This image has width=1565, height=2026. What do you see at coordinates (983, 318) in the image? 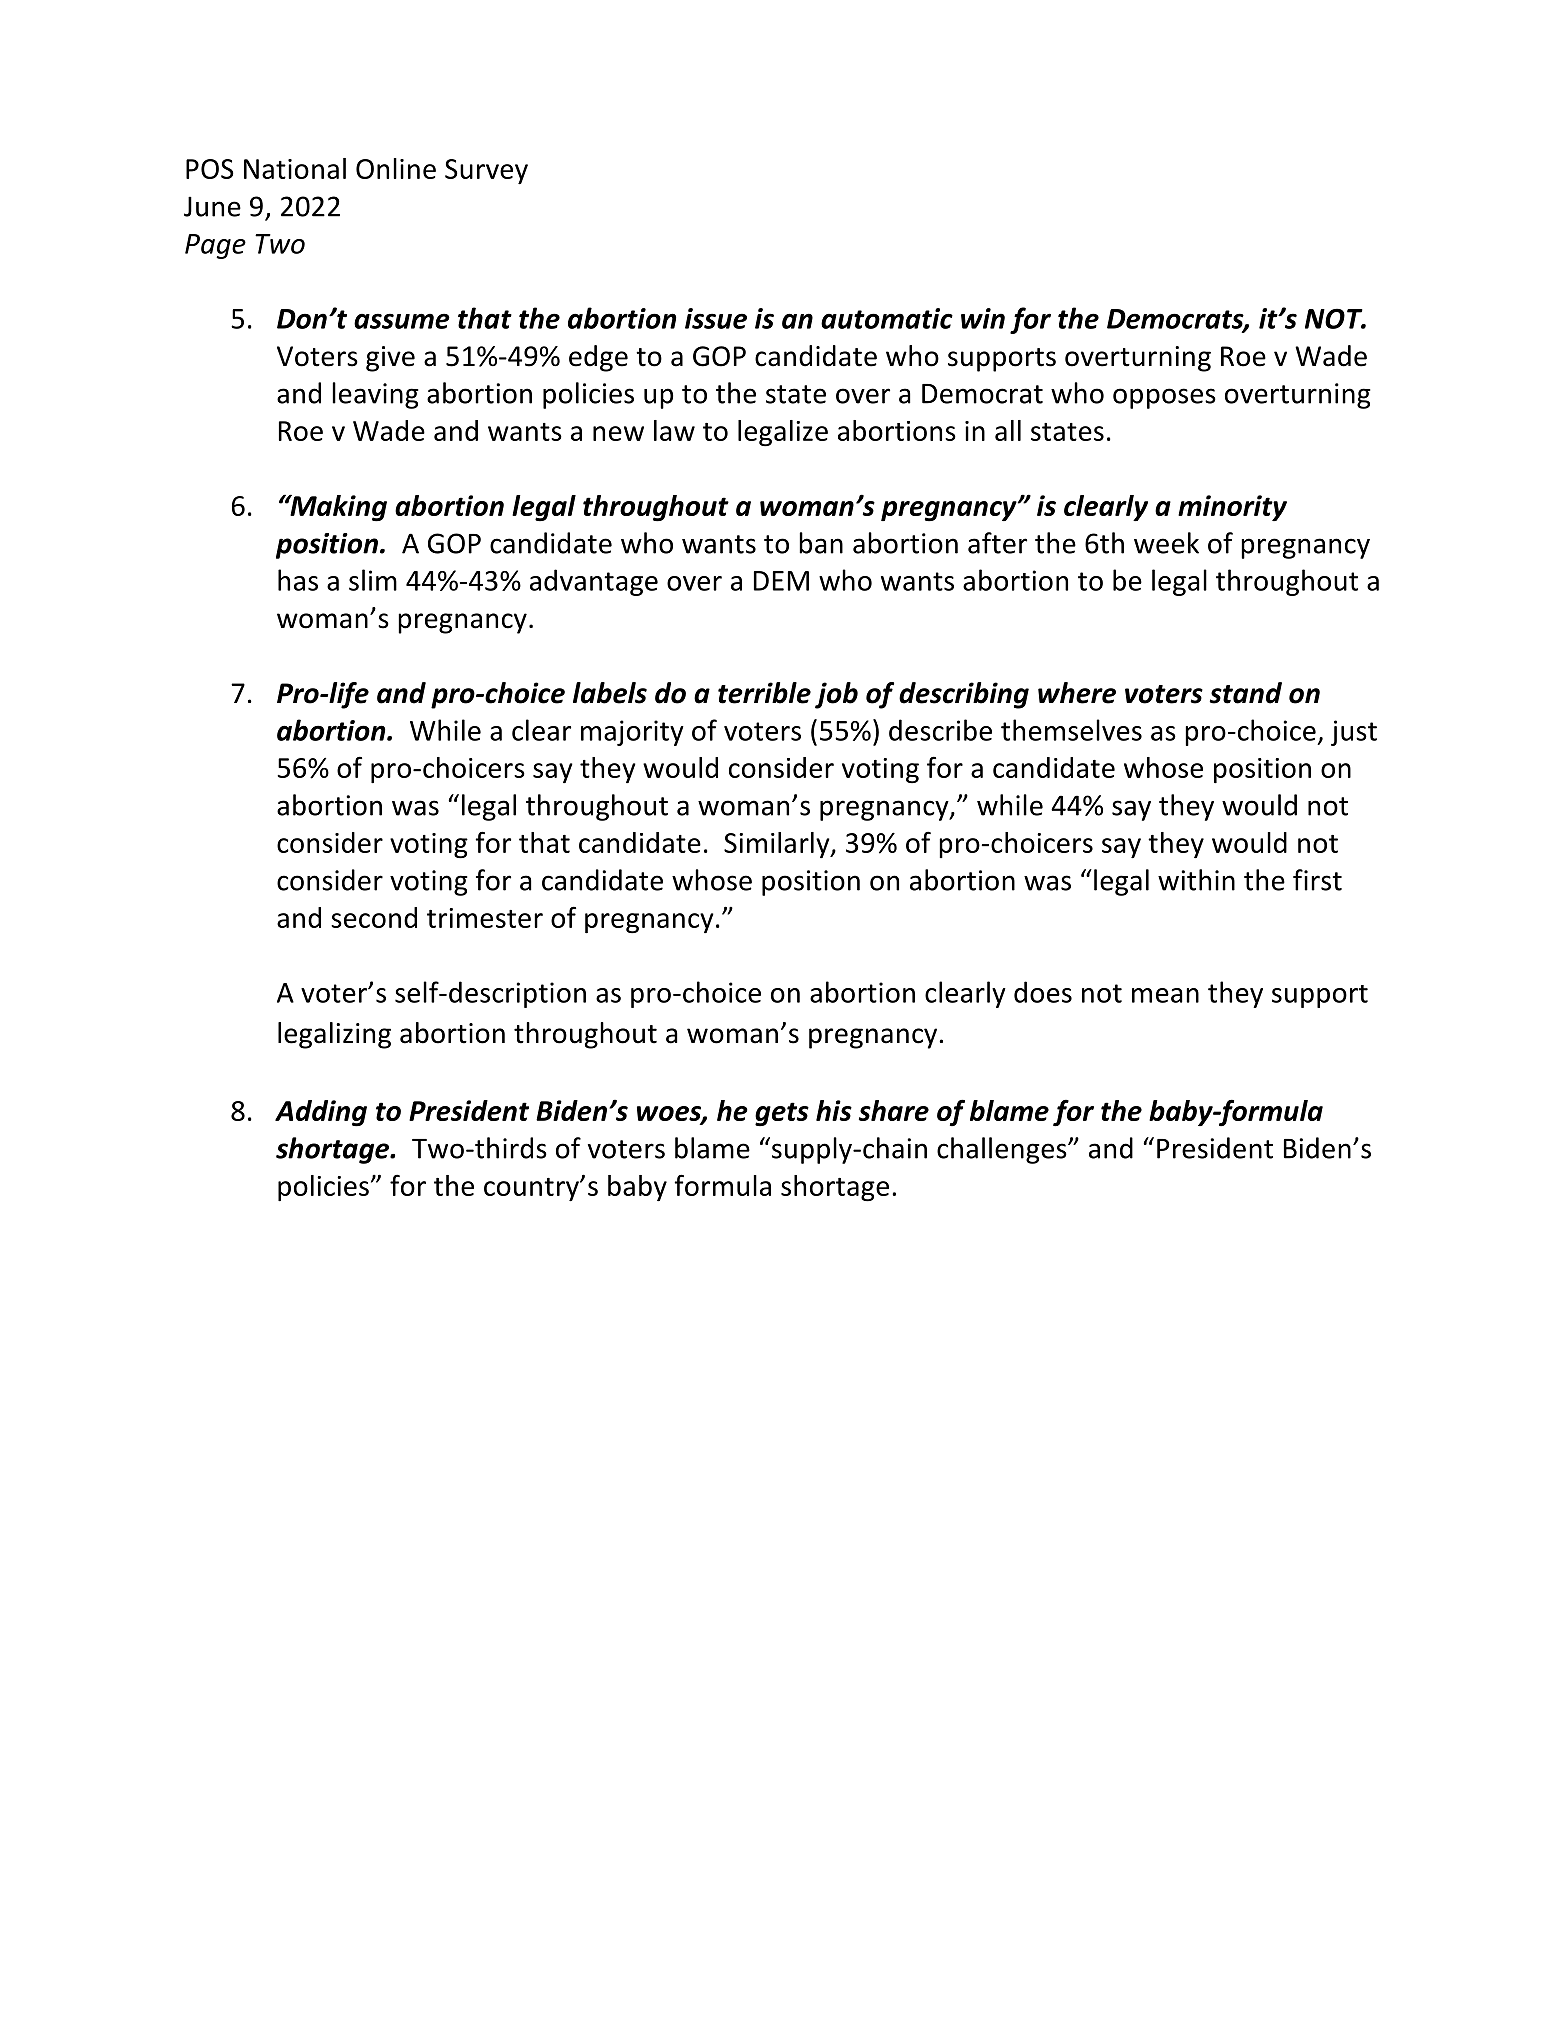
I see `win` at bounding box center [983, 318].
